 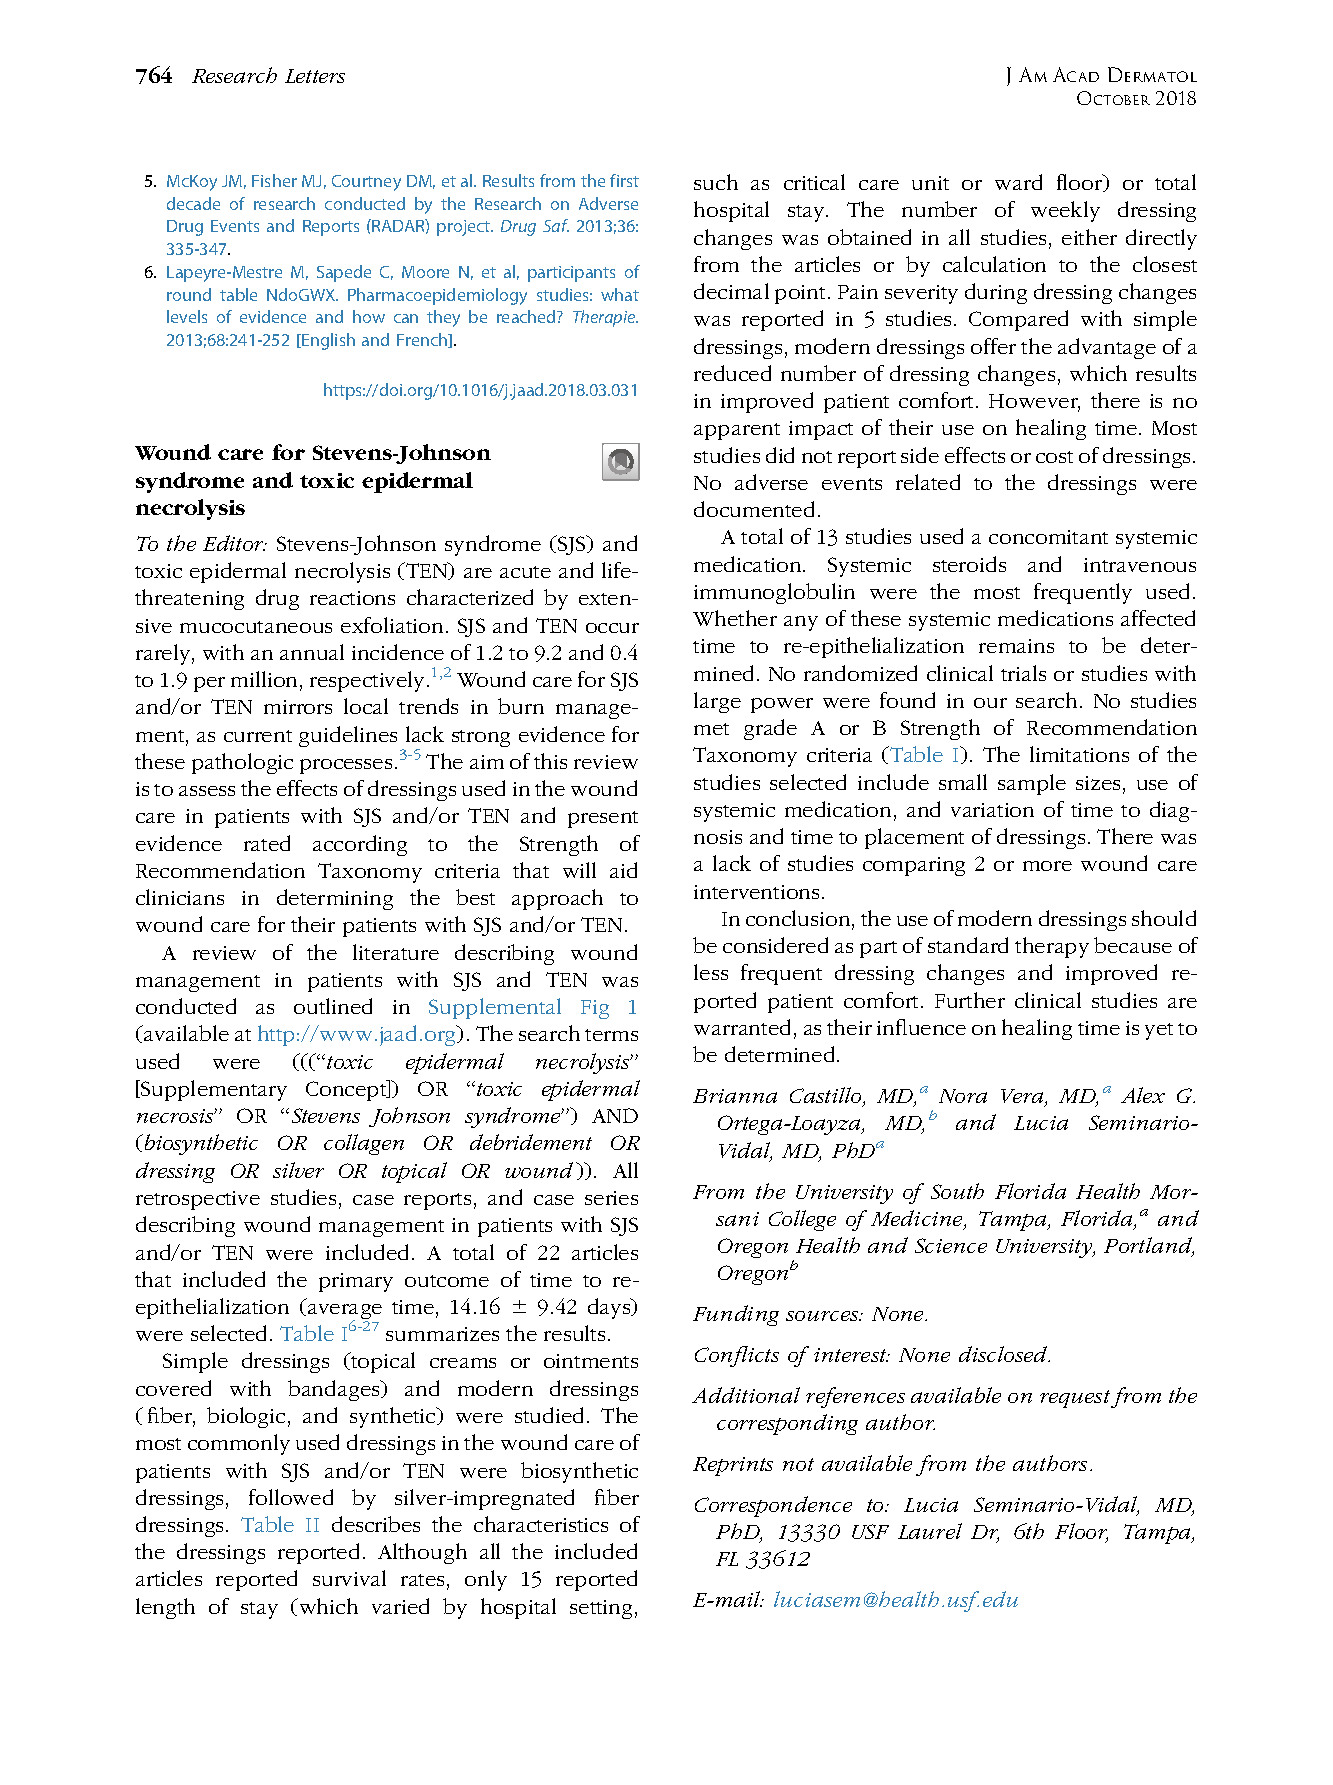 What do you see at coordinates (349, 1578) in the screenshot?
I see `survival` at bounding box center [349, 1578].
